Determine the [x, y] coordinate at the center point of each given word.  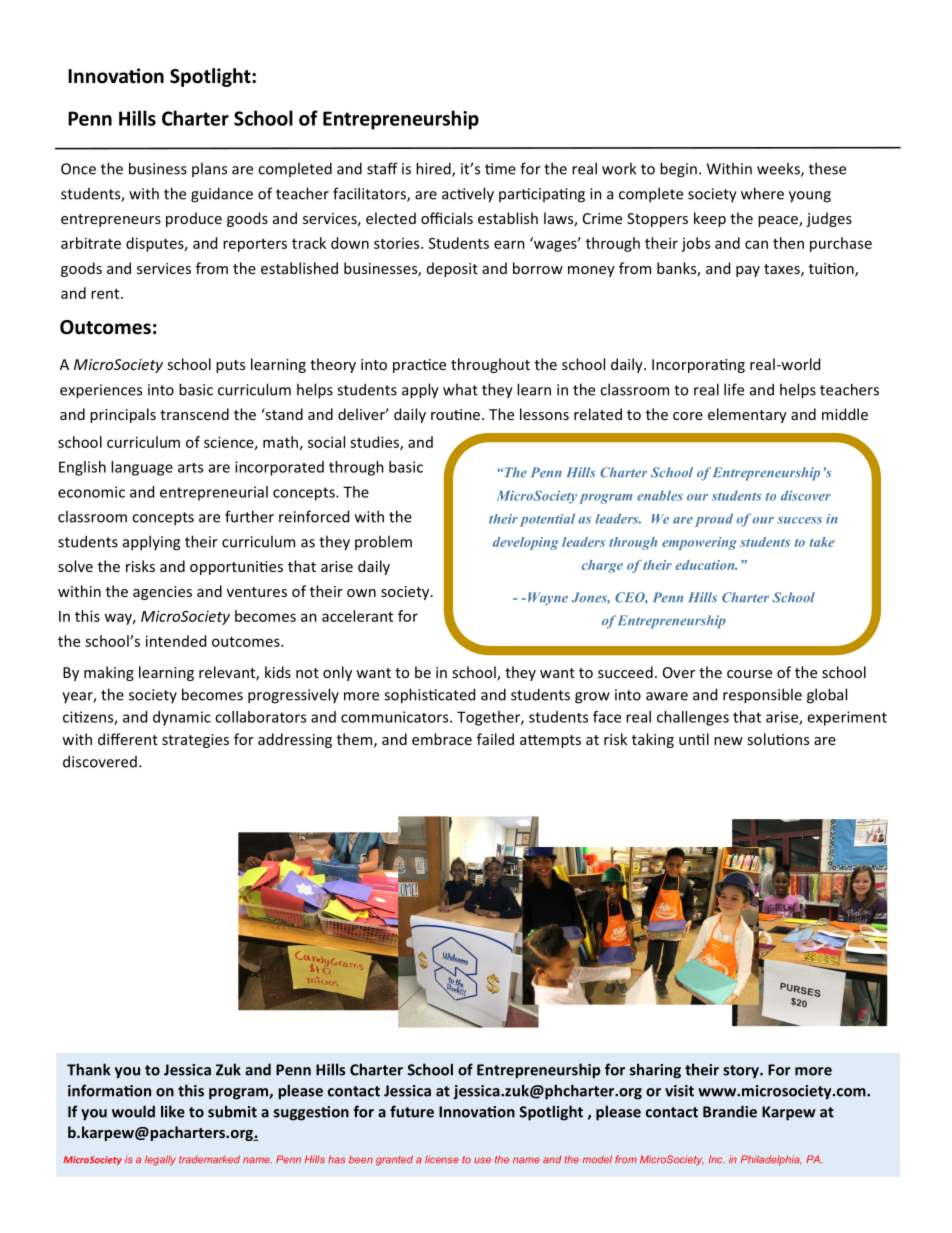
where [762, 193]
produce [194, 219]
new [728, 741]
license [442, 1159]
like [173, 1111]
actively [468, 195]
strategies [195, 741]
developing [525, 543]
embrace [442, 739]
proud [714, 520]
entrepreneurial [214, 493]
